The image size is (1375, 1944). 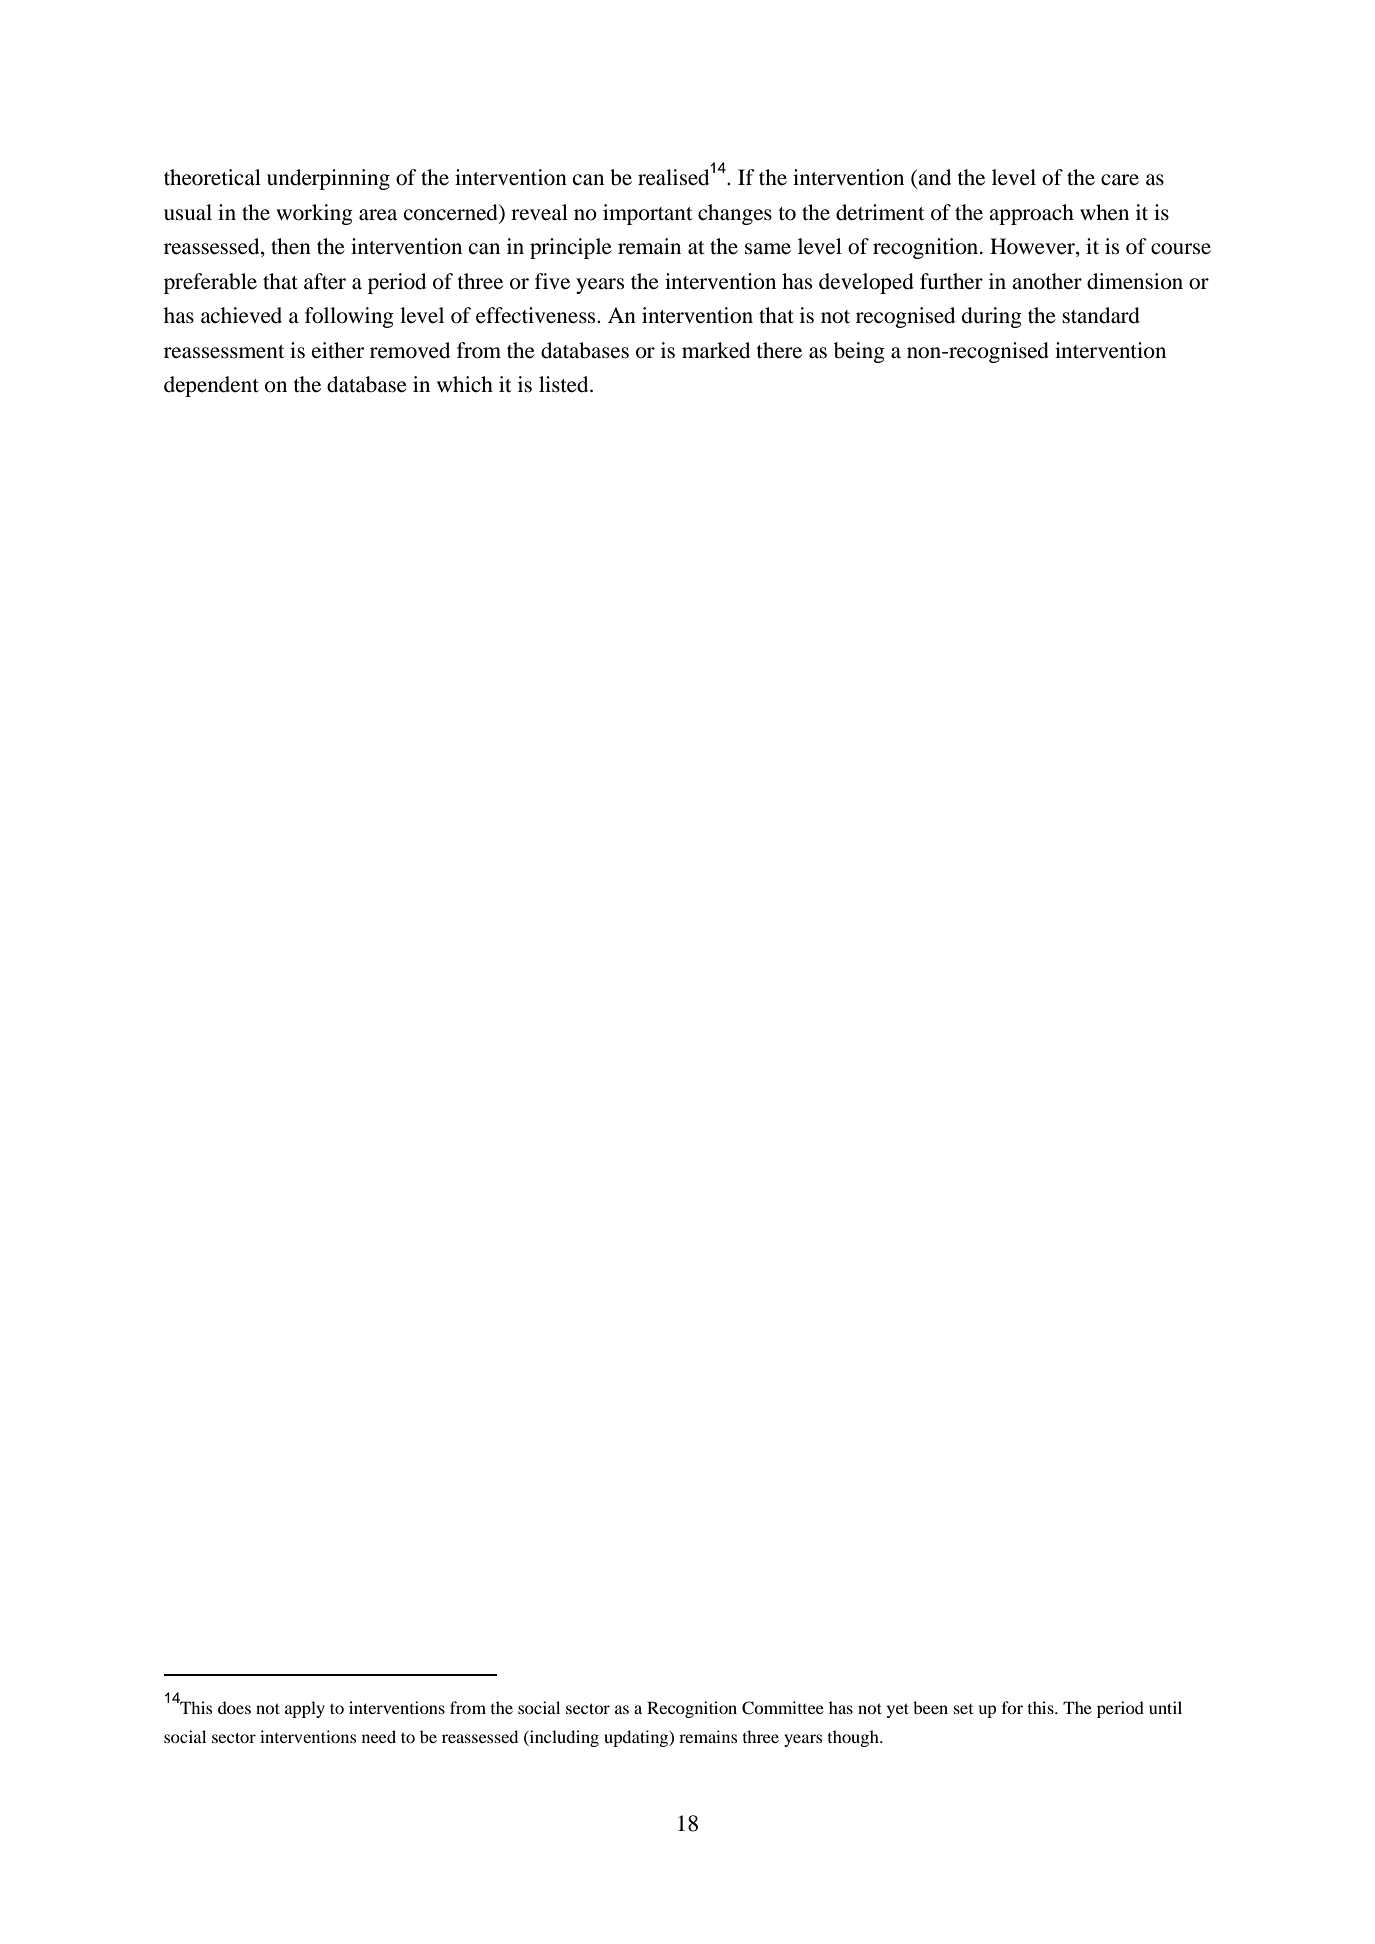 I want to click on dependent, so click(x=211, y=386).
